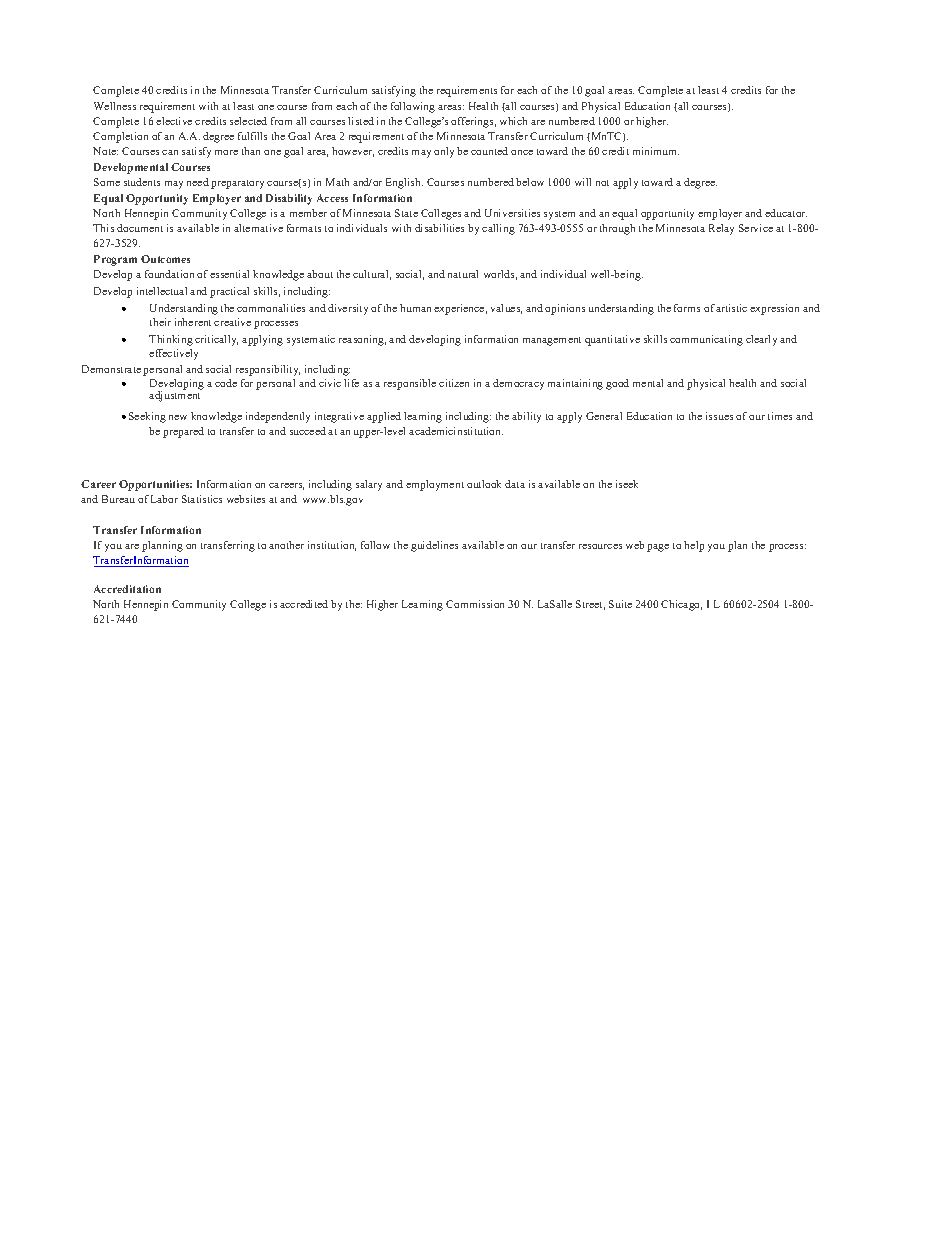 Image resolution: width=952 pixels, height=1233 pixels. What do you see at coordinates (202, 499) in the document?
I see `Statistics` at bounding box center [202, 499].
